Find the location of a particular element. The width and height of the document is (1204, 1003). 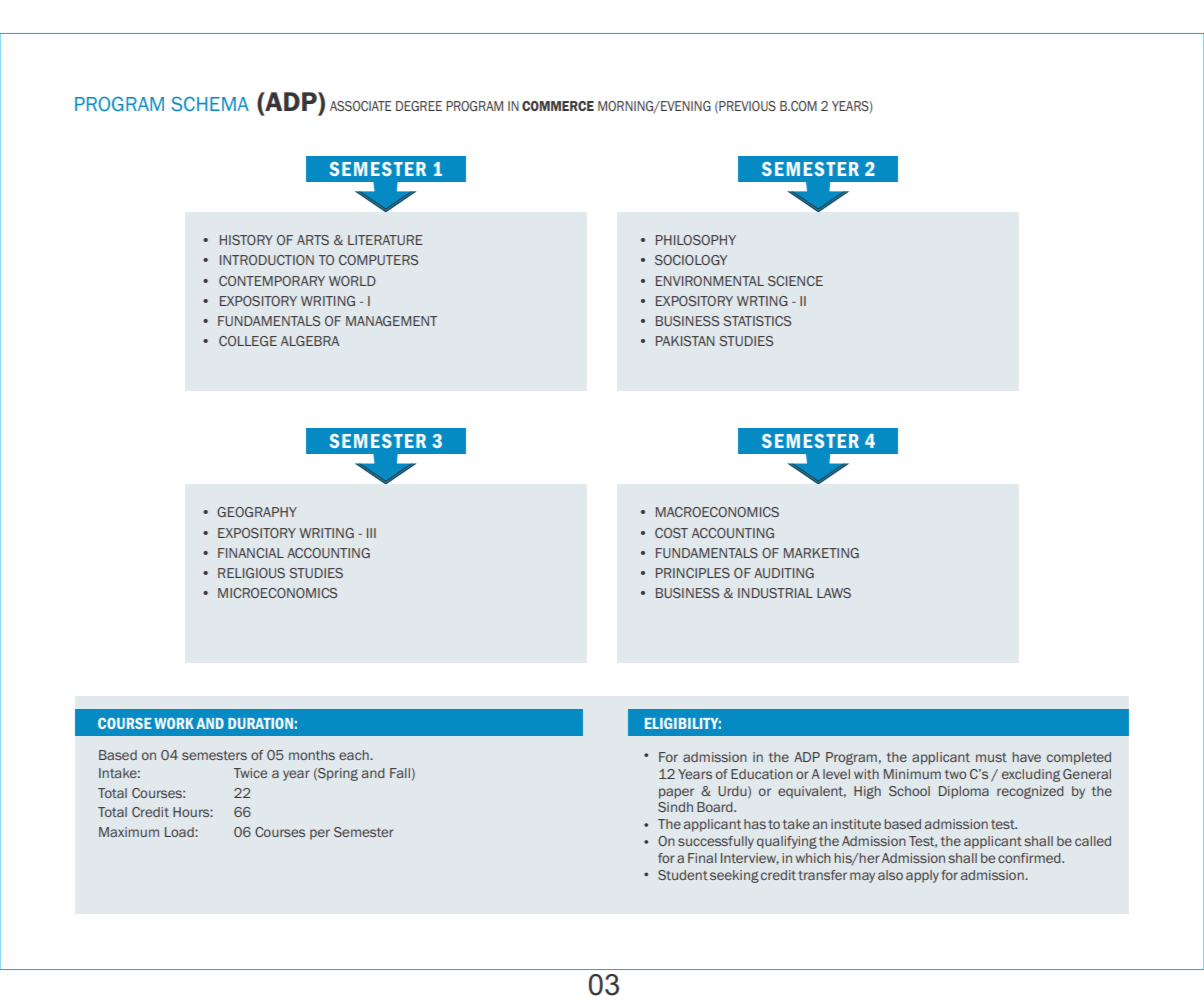

SCIENCE is located at coordinates (795, 281).
